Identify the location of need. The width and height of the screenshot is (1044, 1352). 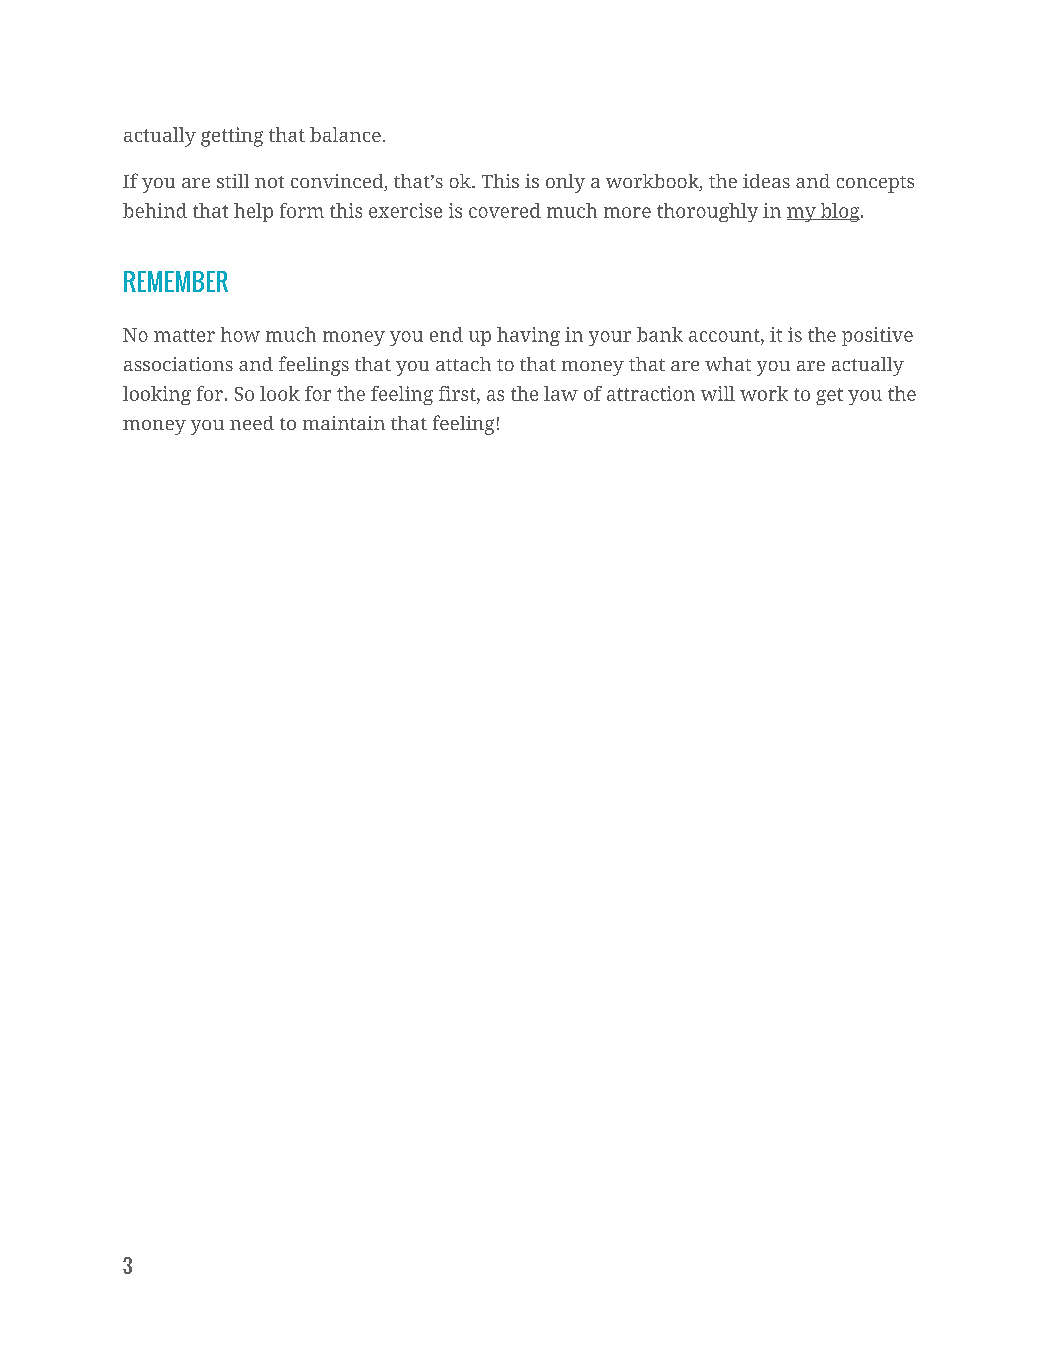
(252, 423).
